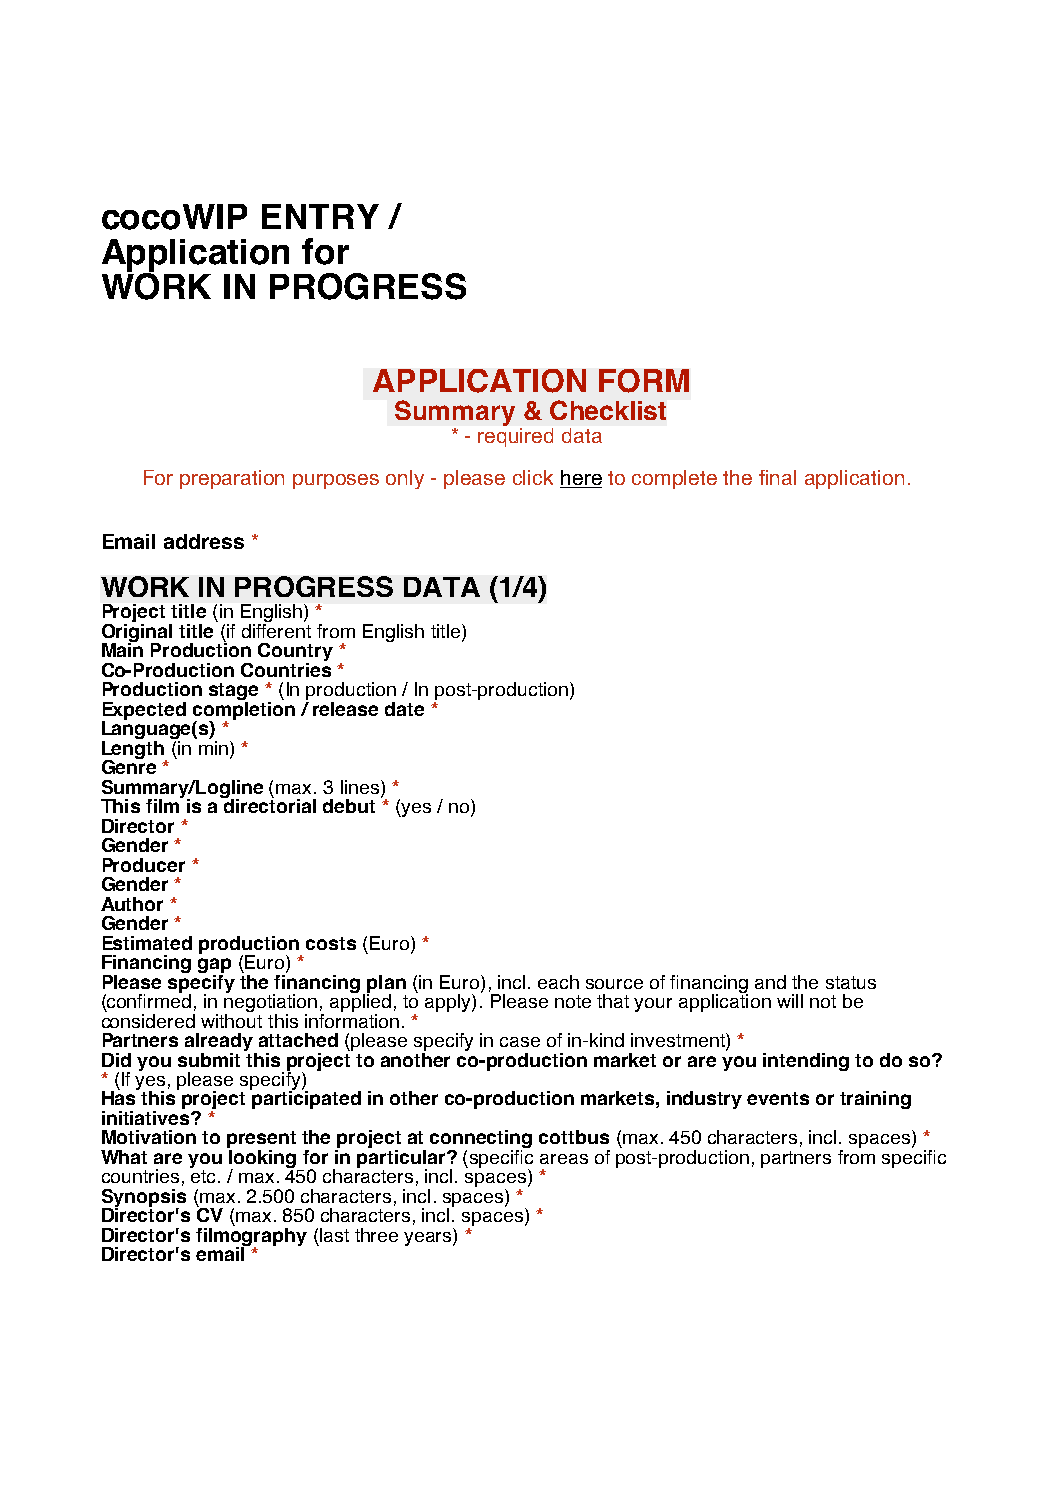 This document has height=1491, width=1054. I want to click on Checklist, so click(608, 410).
